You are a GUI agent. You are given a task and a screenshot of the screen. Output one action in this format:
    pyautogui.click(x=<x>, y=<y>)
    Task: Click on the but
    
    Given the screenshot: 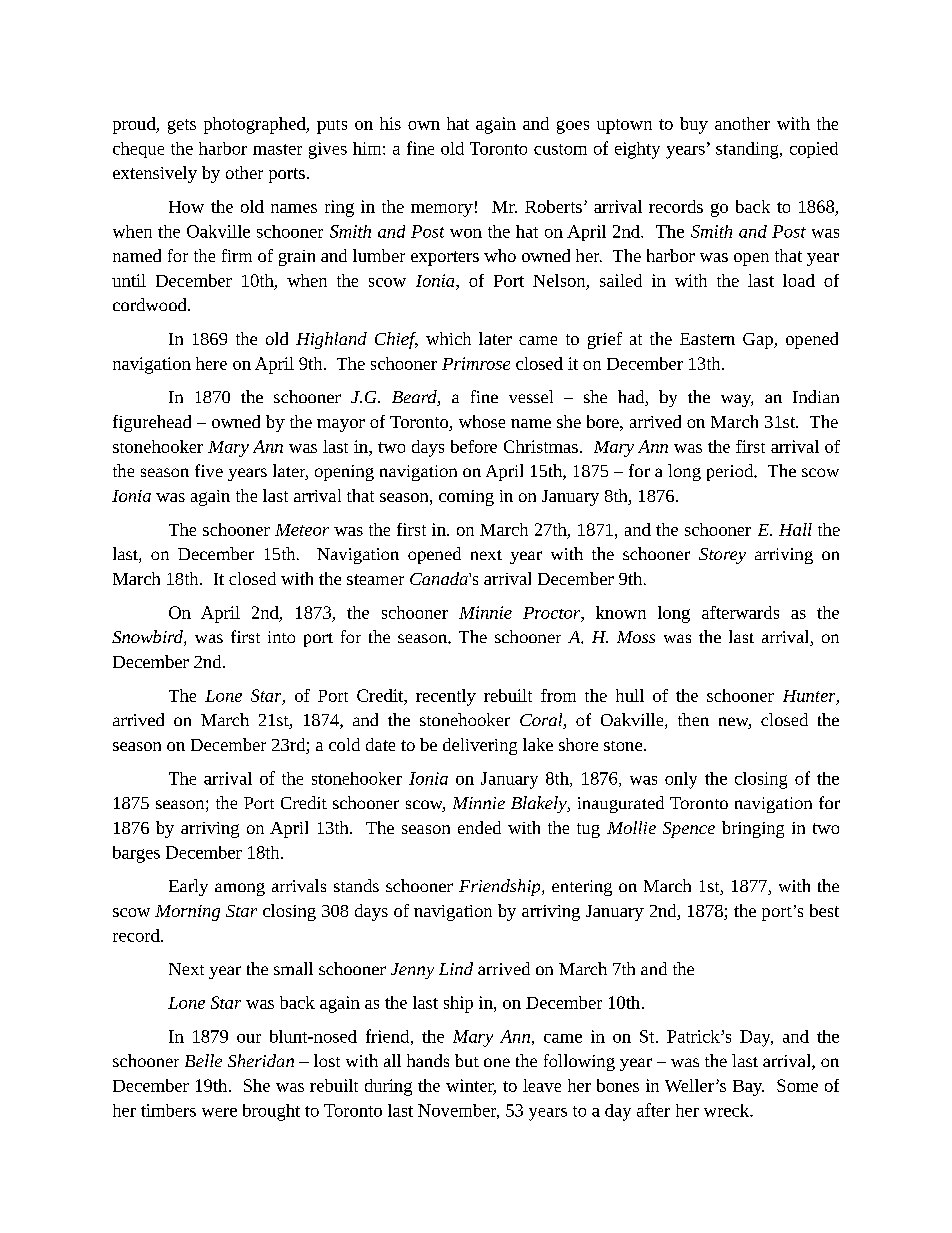 What is the action you would take?
    pyautogui.click(x=467, y=1060)
